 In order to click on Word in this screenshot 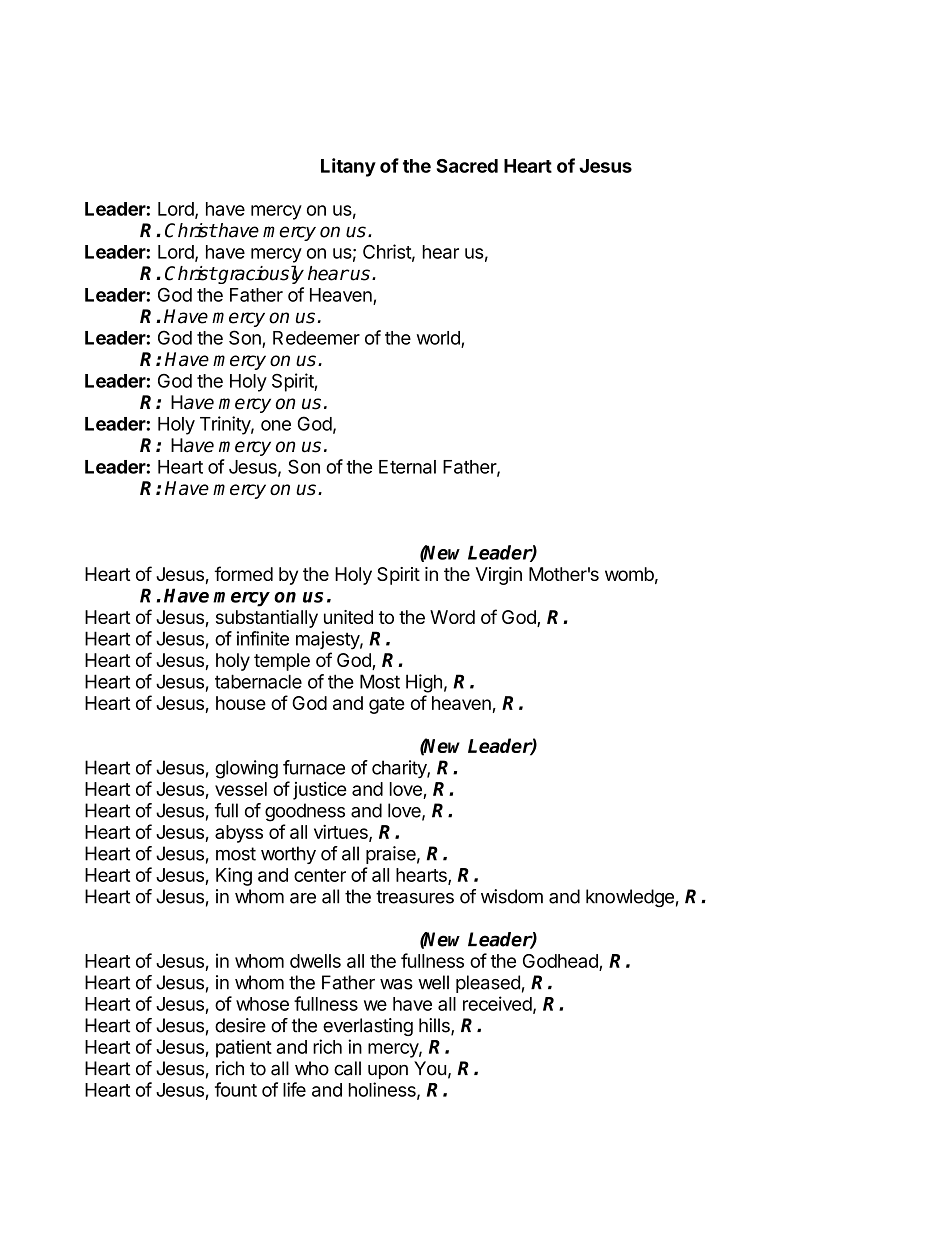, I will do `click(452, 617)`.
